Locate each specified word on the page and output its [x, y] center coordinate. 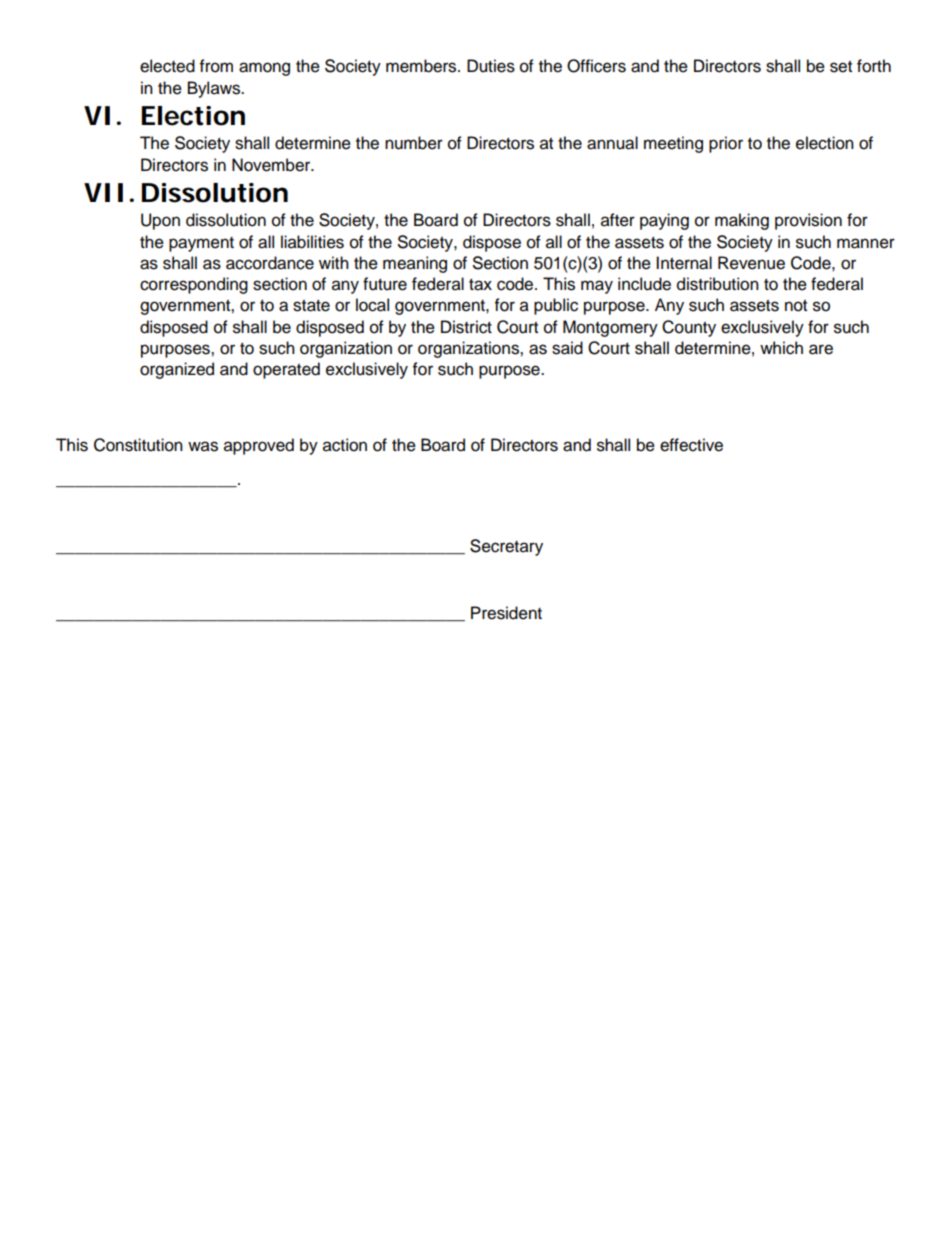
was [203, 446]
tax [480, 285]
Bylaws [215, 89]
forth [874, 66]
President [506, 613]
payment [201, 244]
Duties [491, 66]
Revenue [751, 263]
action [345, 445]
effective [691, 445]
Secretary [506, 547]
